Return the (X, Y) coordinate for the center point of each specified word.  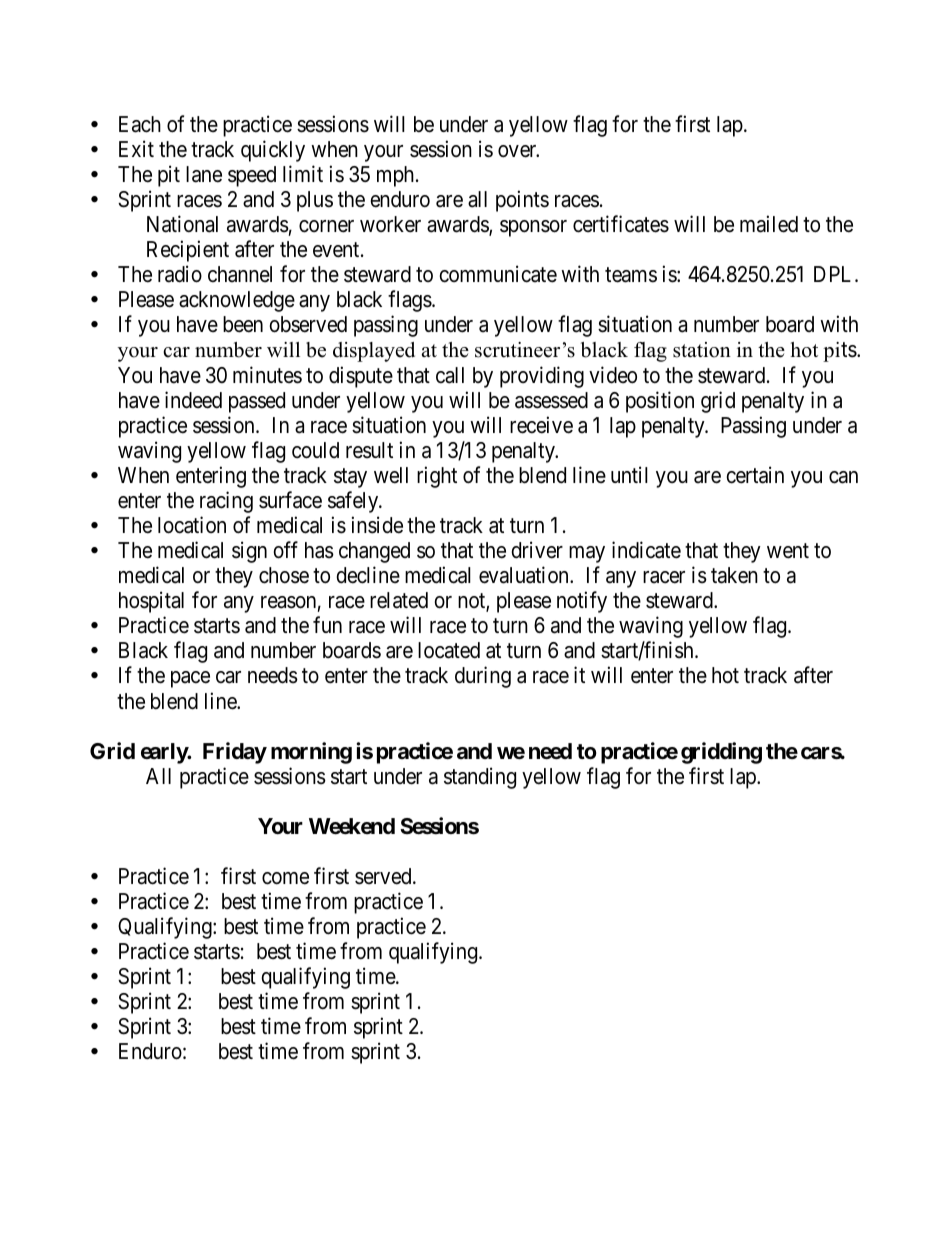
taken (734, 575)
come (285, 878)
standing (480, 778)
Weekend (352, 826)
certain (755, 475)
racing (226, 502)
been (243, 324)
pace (190, 679)
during (483, 677)
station (702, 350)
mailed (769, 224)
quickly (273, 151)
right (437, 477)
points (522, 201)
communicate (498, 274)
